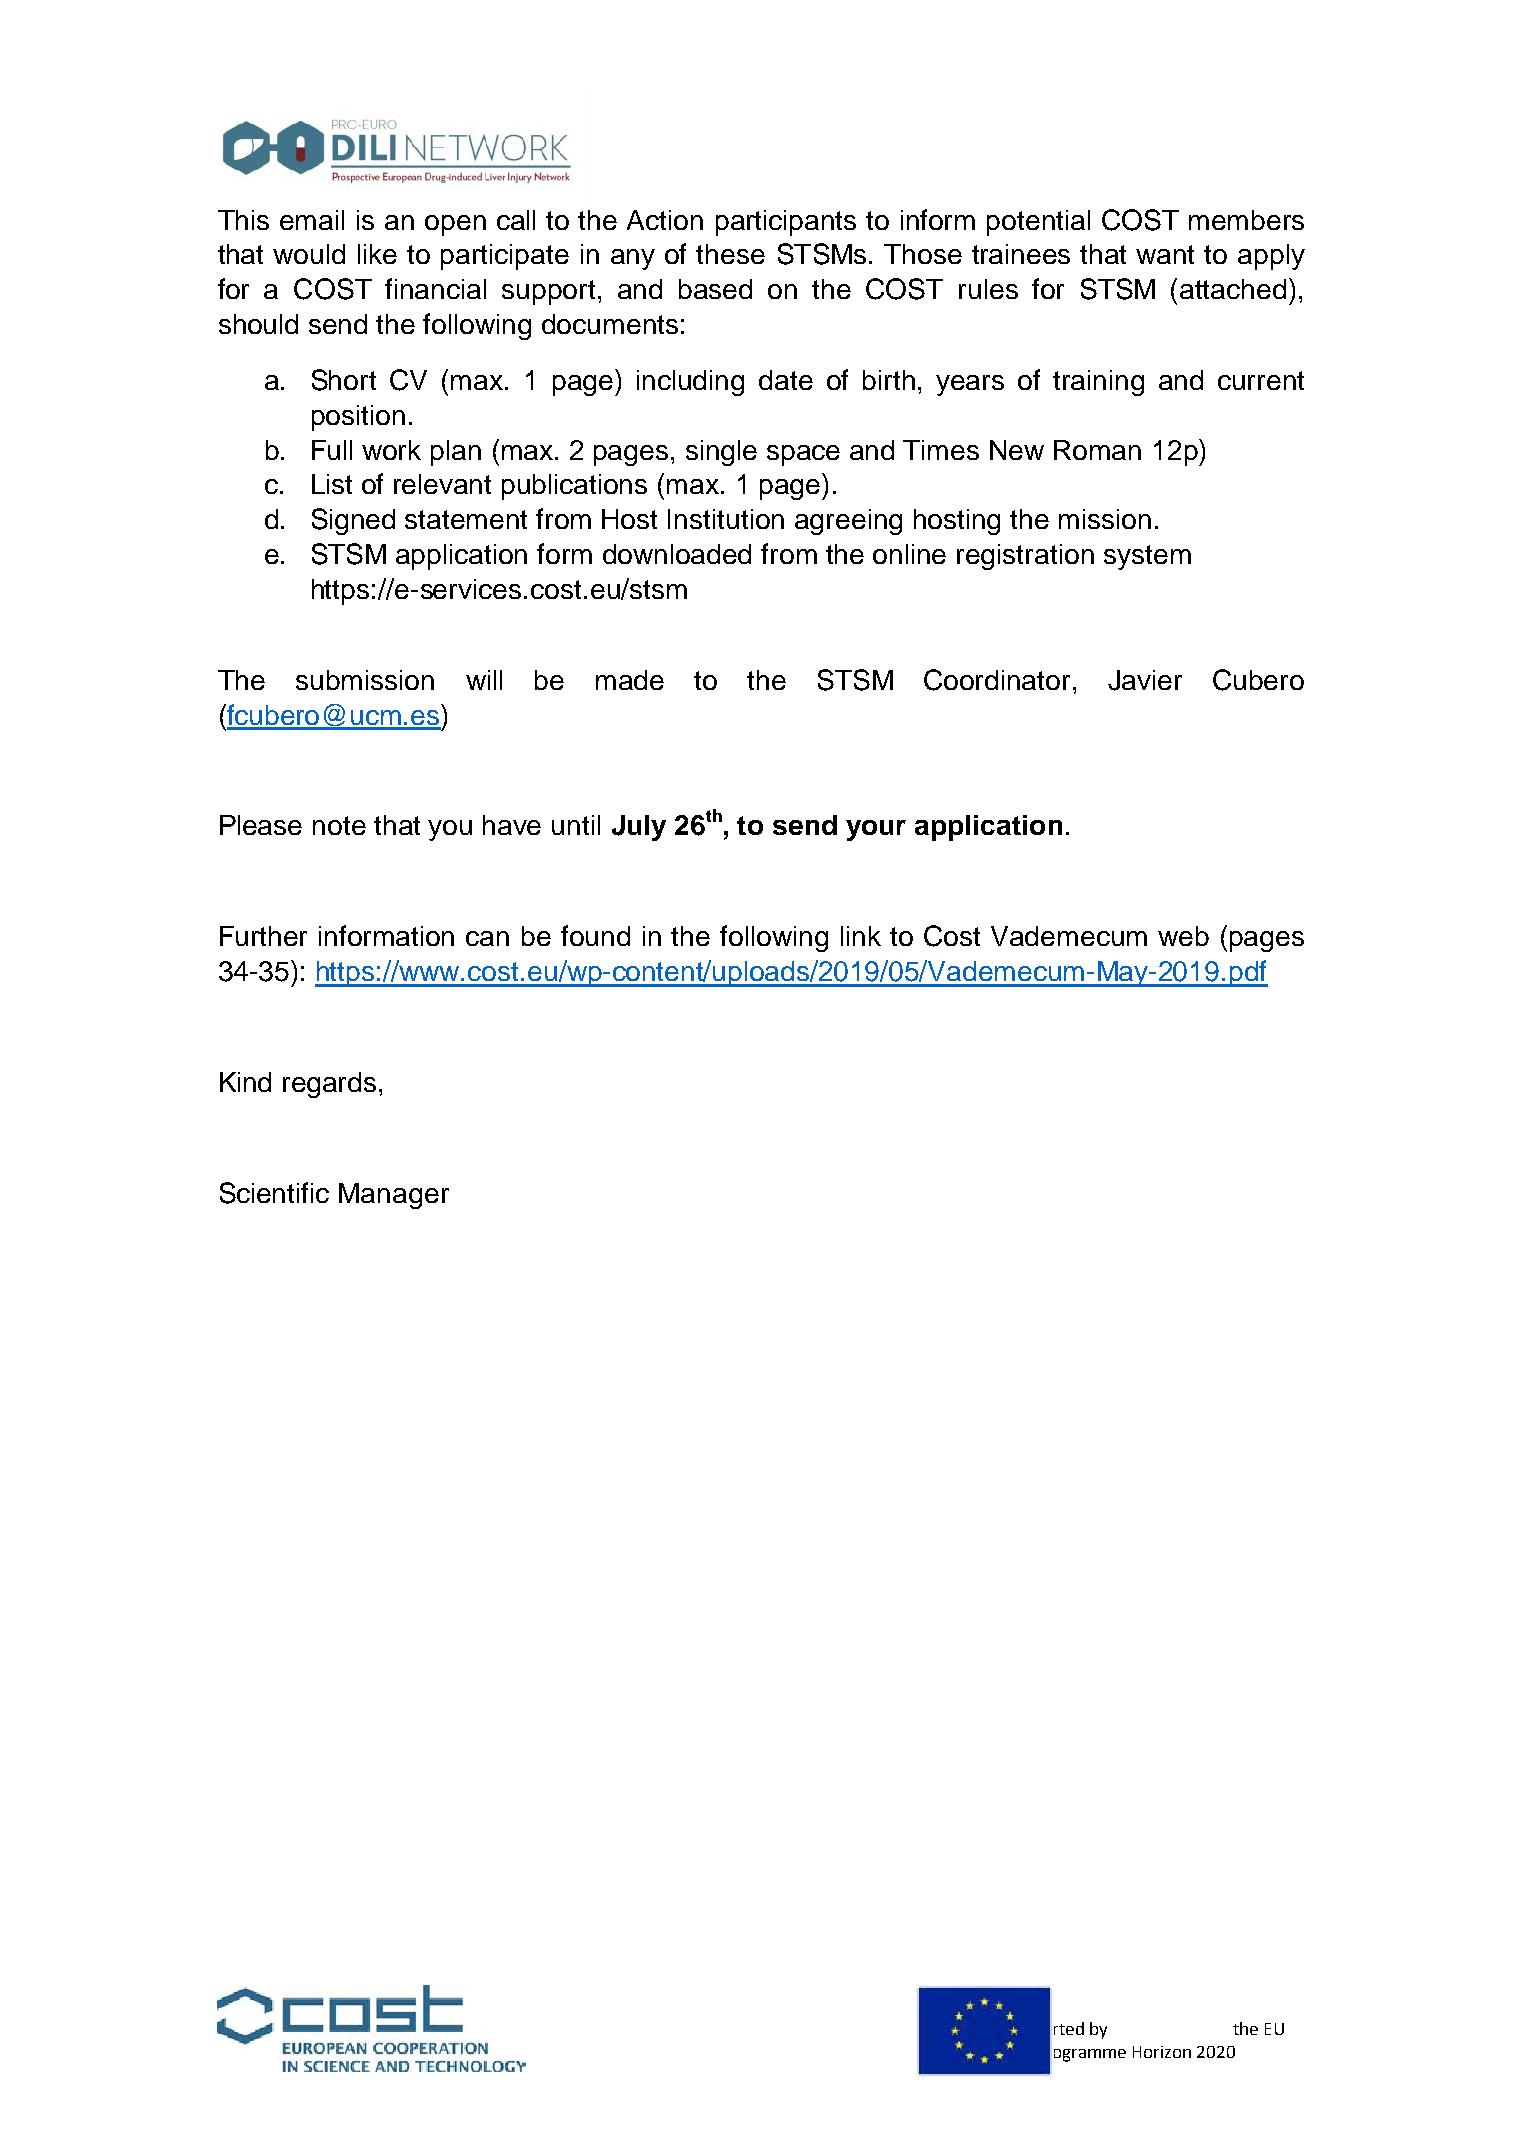 The image size is (1523, 2154). Describe the element at coordinates (1183, 936) in the image. I see `web` at that location.
